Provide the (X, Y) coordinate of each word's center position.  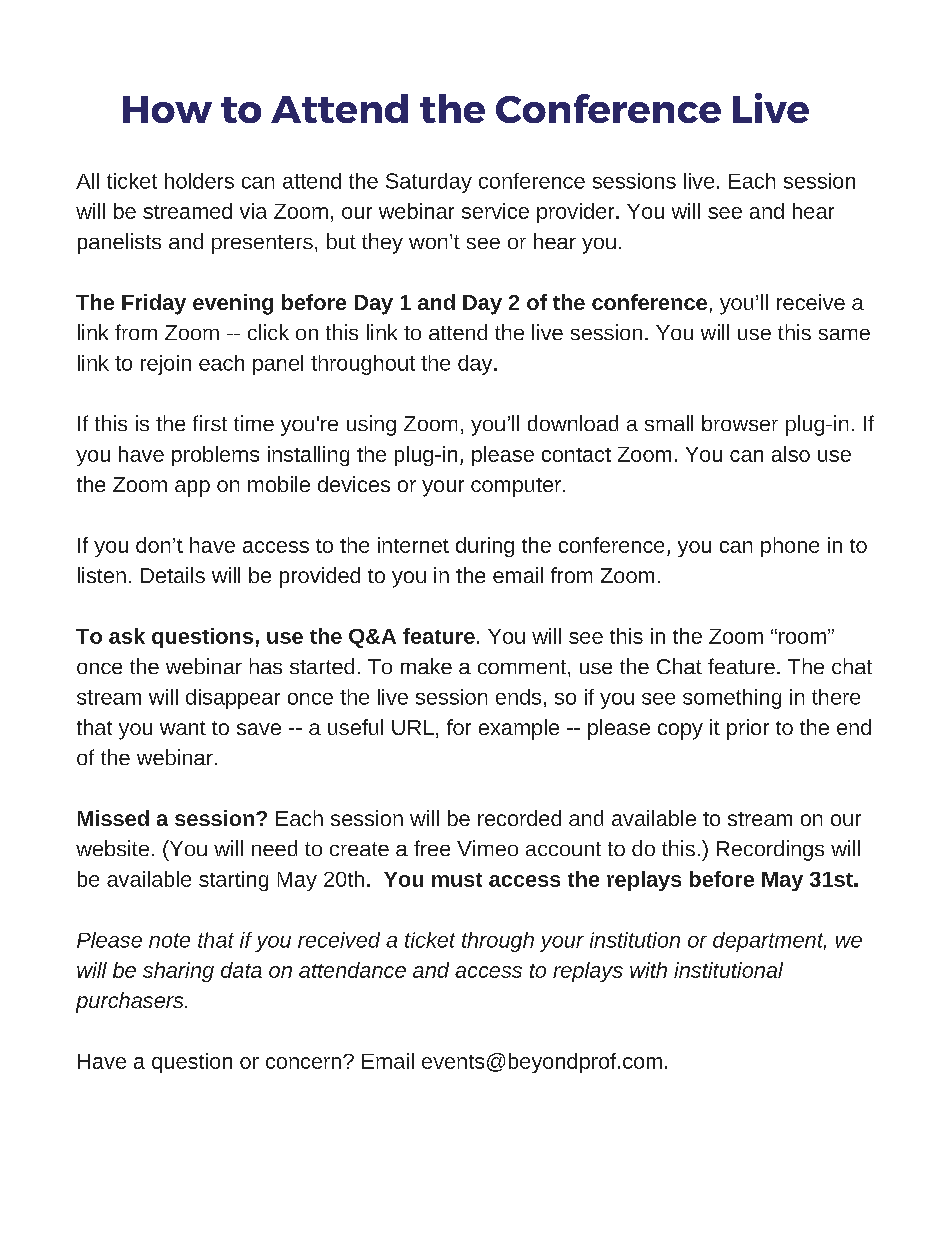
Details (173, 575)
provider (577, 213)
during (485, 547)
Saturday (429, 183)
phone (790, 547)
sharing (178, 972)
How (167, 109)
